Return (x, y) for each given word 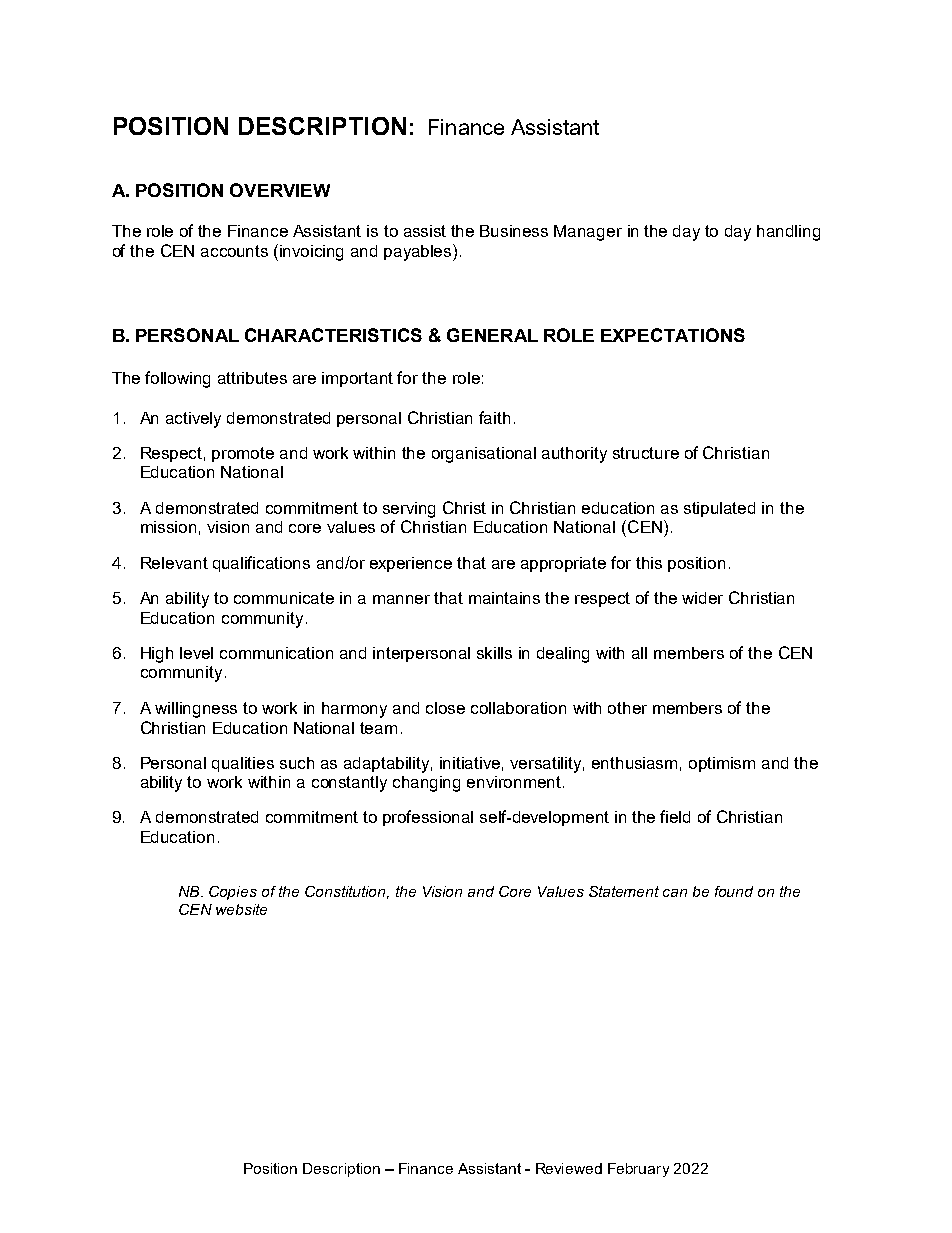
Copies (233, 893)
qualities (243, 764)
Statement (624, 891)
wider (702, 598)
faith (494, 417)
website (241, 909)
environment (515, 782)
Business (514, 231)
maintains (504, 598)
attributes (252, 378)
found (734, 891)
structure (646, 453)
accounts (234, 251)
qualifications (261, 564)
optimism (722, 764)
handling (788, 233)
